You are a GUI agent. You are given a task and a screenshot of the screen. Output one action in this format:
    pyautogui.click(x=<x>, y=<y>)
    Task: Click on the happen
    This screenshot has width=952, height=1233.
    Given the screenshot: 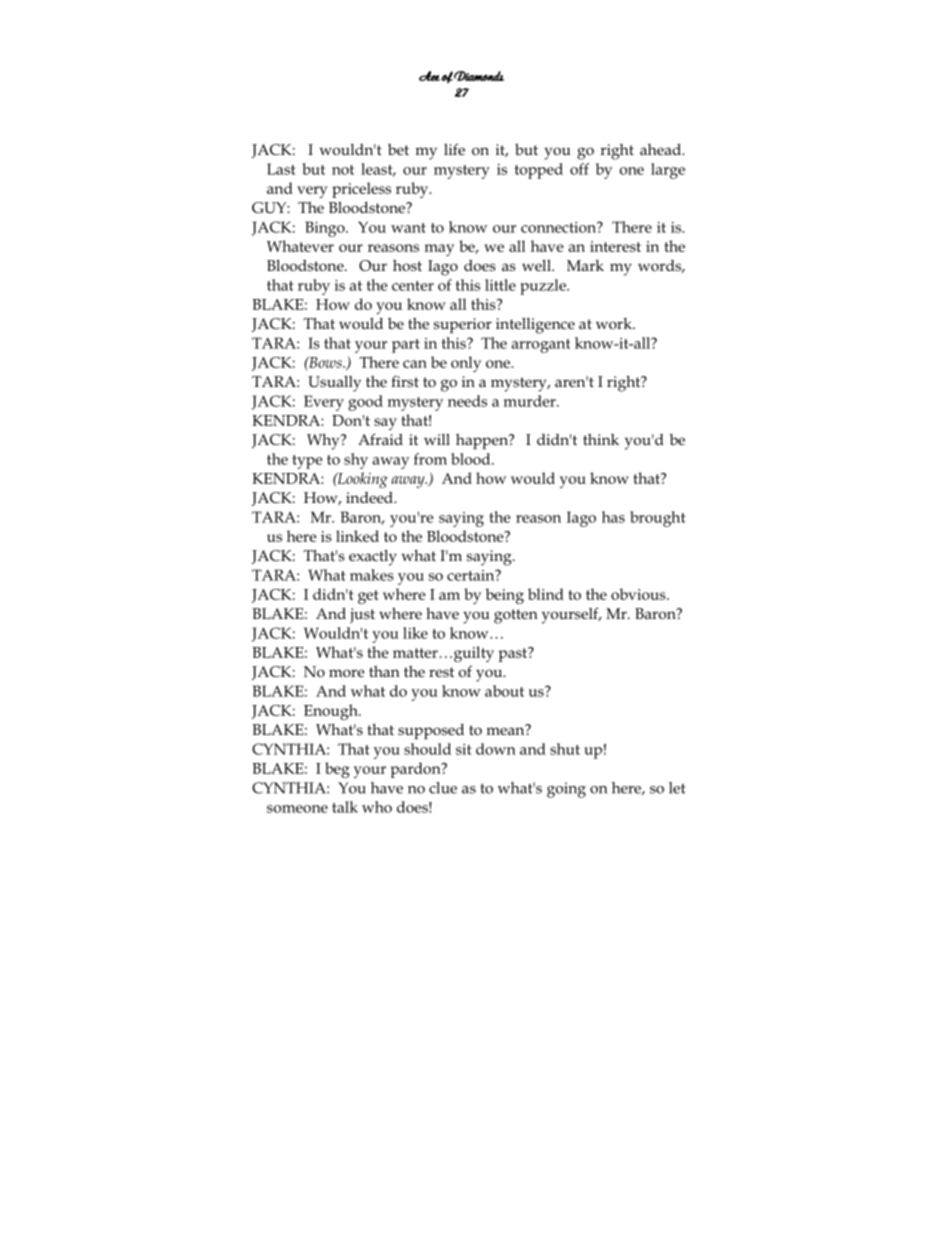 What is the action you would take?
    pyautogui.click(x=483, y=441)
